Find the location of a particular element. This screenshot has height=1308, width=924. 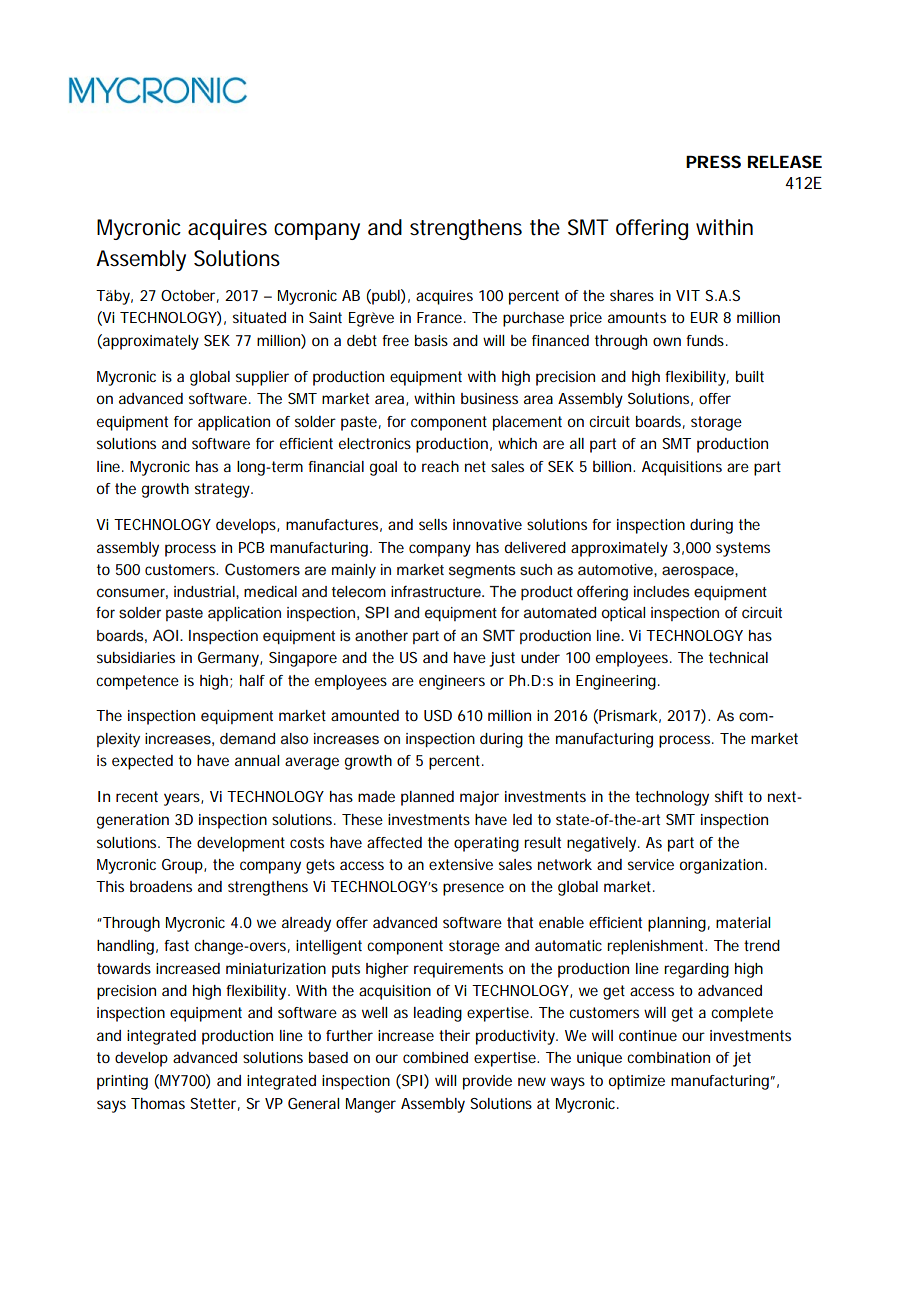

technical is located at coordinates (738, 657).
